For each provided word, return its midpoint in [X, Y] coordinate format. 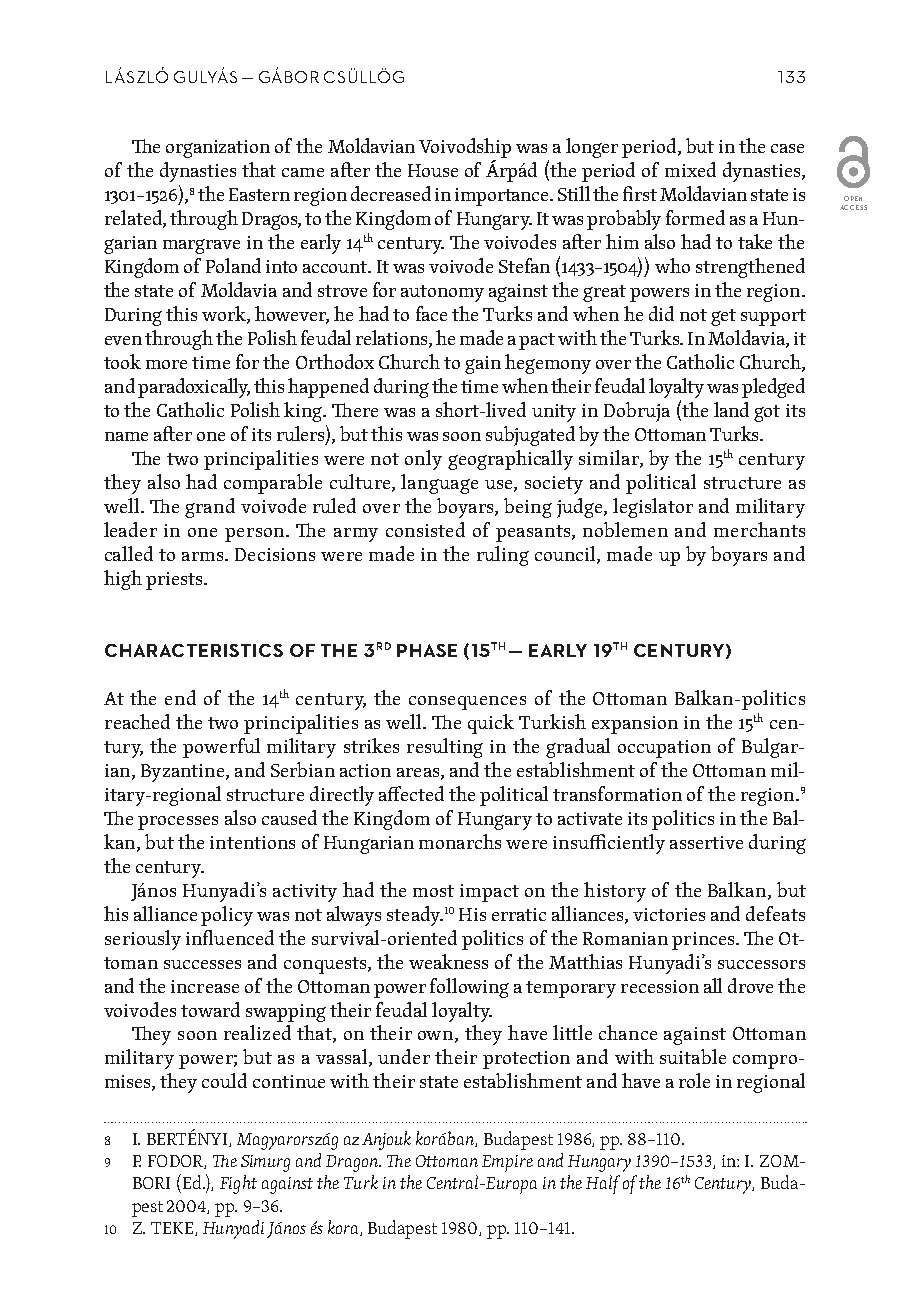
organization [218, 149]
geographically [510, 460]
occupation [664, 749]
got [767, 413]
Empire [507, 1163]
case [787, 148]
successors [761, 964]
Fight [238, 1184]
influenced [230, 937]
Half [603, 1184]
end [180, 697]
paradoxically [194, 388]
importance [503, 197]
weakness [448, 961]
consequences [467, 703]
